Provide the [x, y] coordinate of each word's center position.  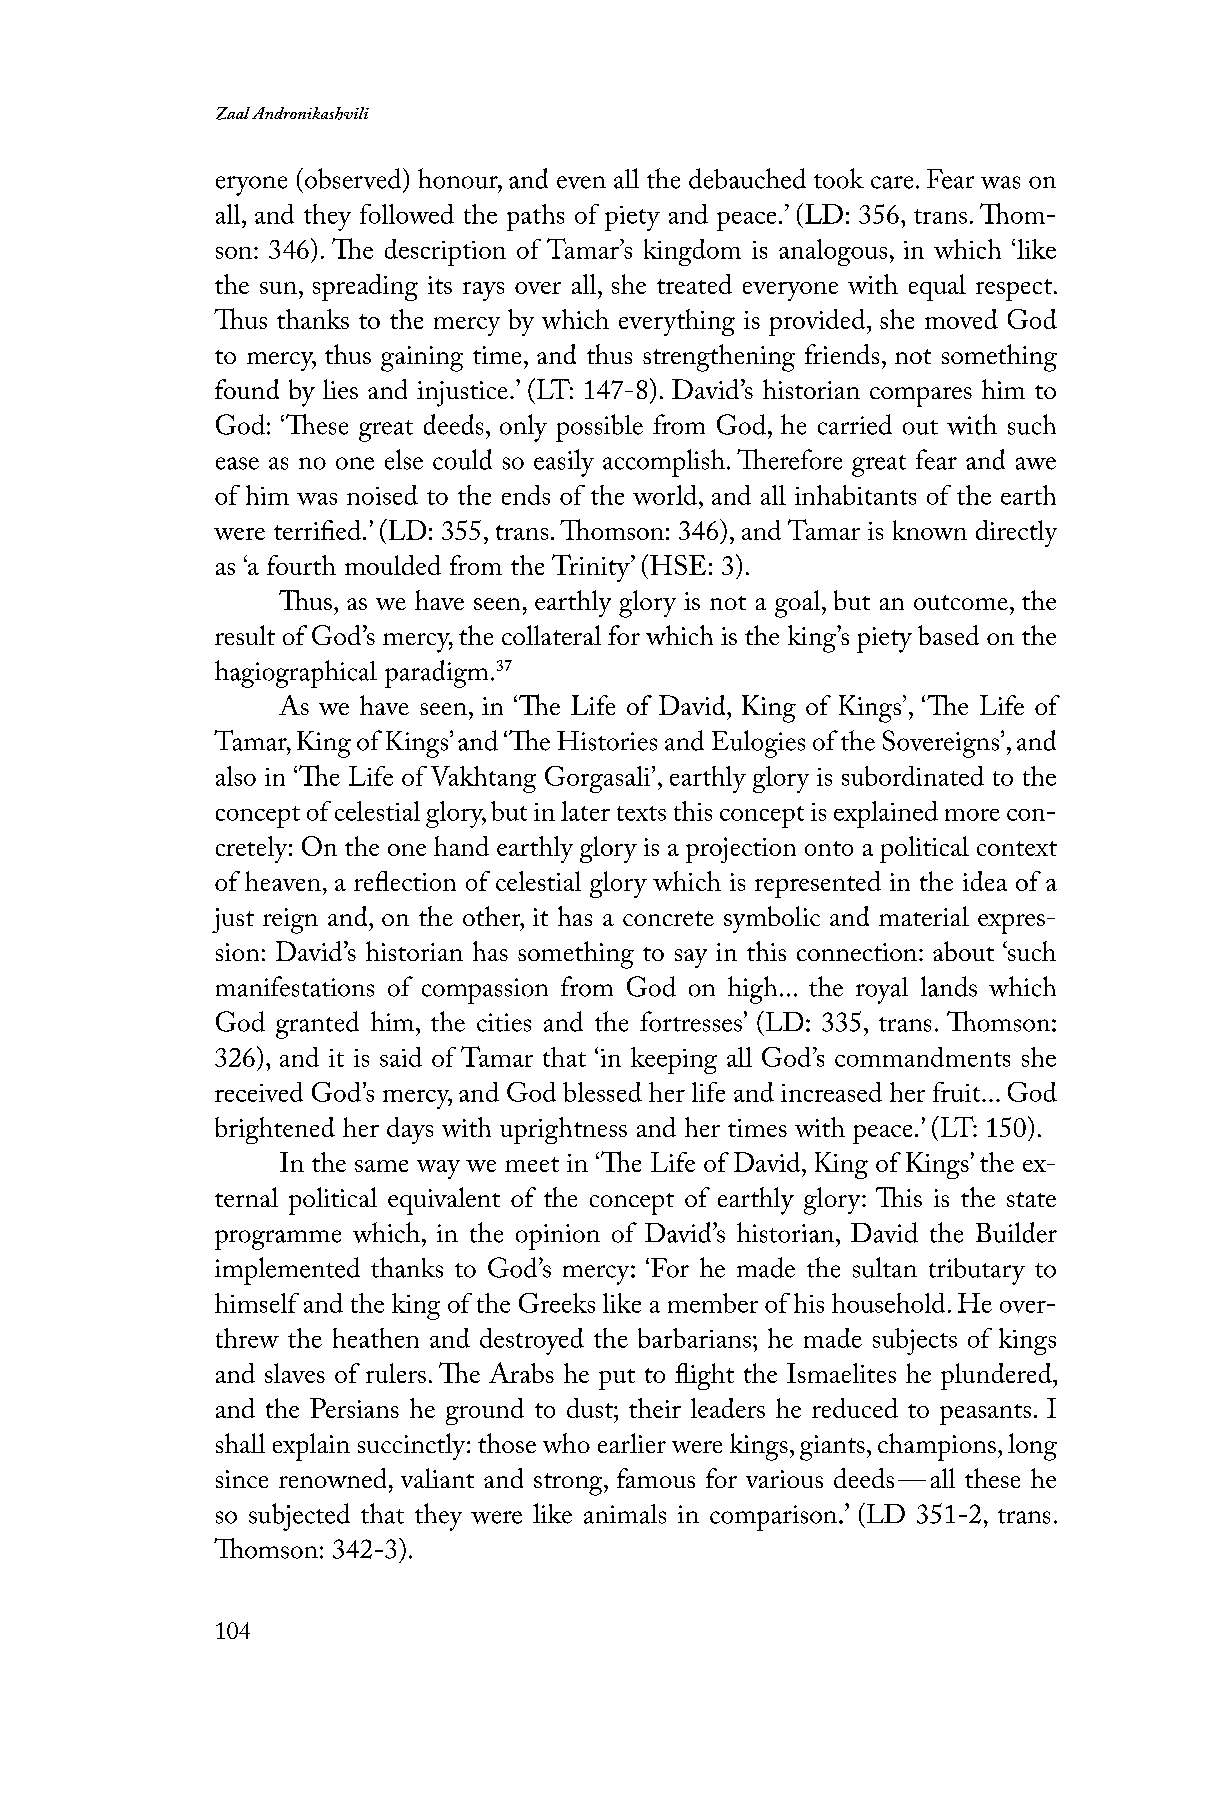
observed [354, 178]
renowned [332, 1478]
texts [641, 813]
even [581, 182]
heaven [283, 881]
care [892, 182]
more [972, 815]
